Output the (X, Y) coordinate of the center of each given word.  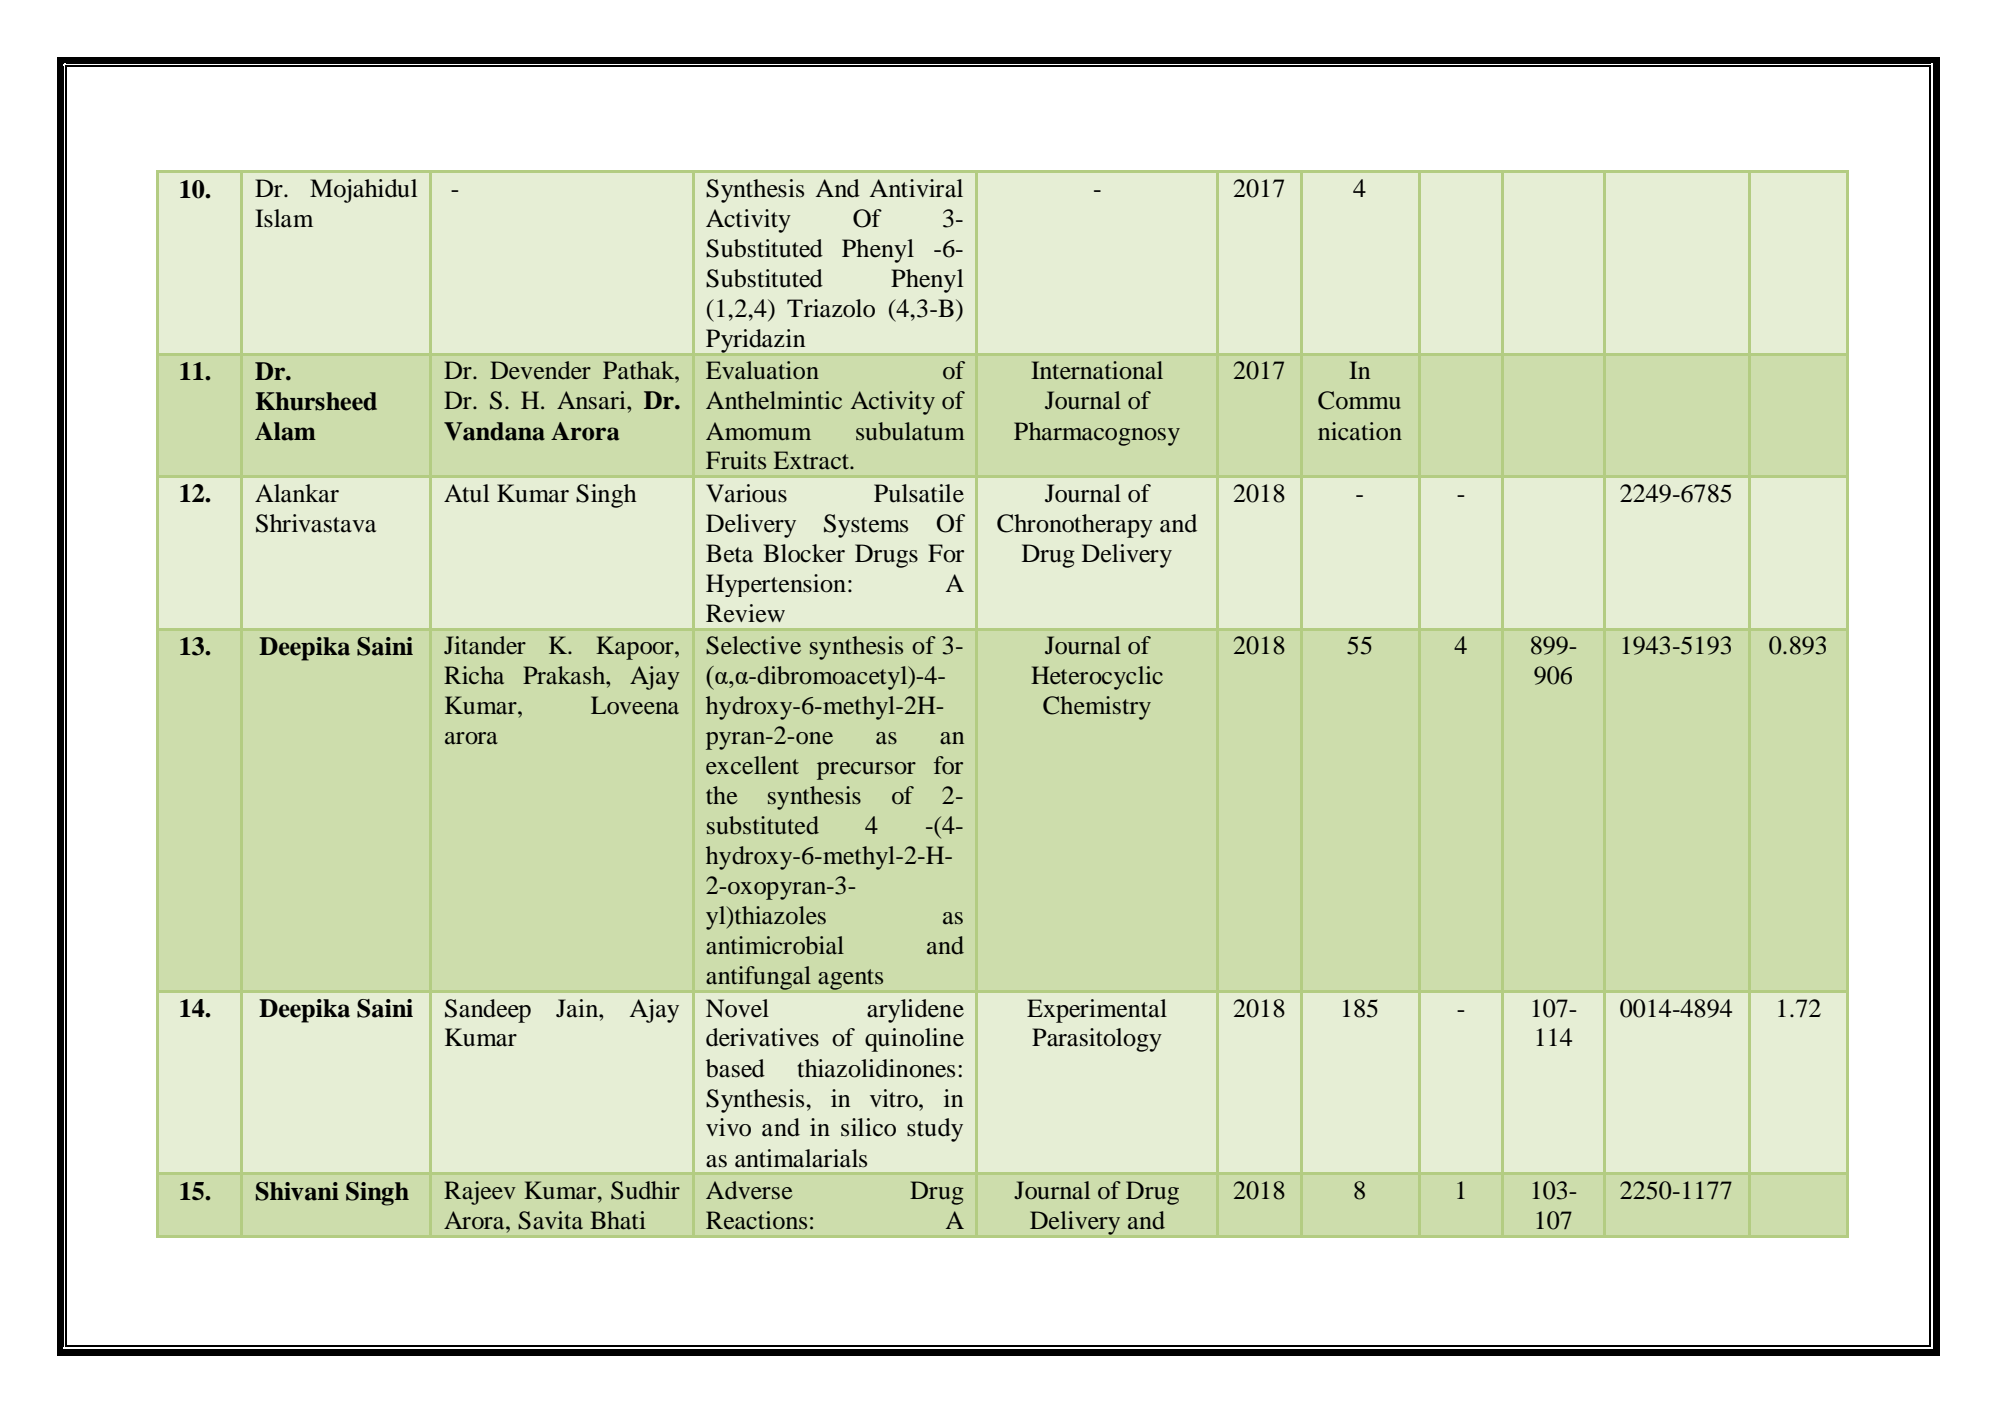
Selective (753, 645)
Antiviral (916, 188)
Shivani (297, 1191)
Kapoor (636, 648)
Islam (284, 218)
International (1097, 370)
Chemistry (1097, 708)
